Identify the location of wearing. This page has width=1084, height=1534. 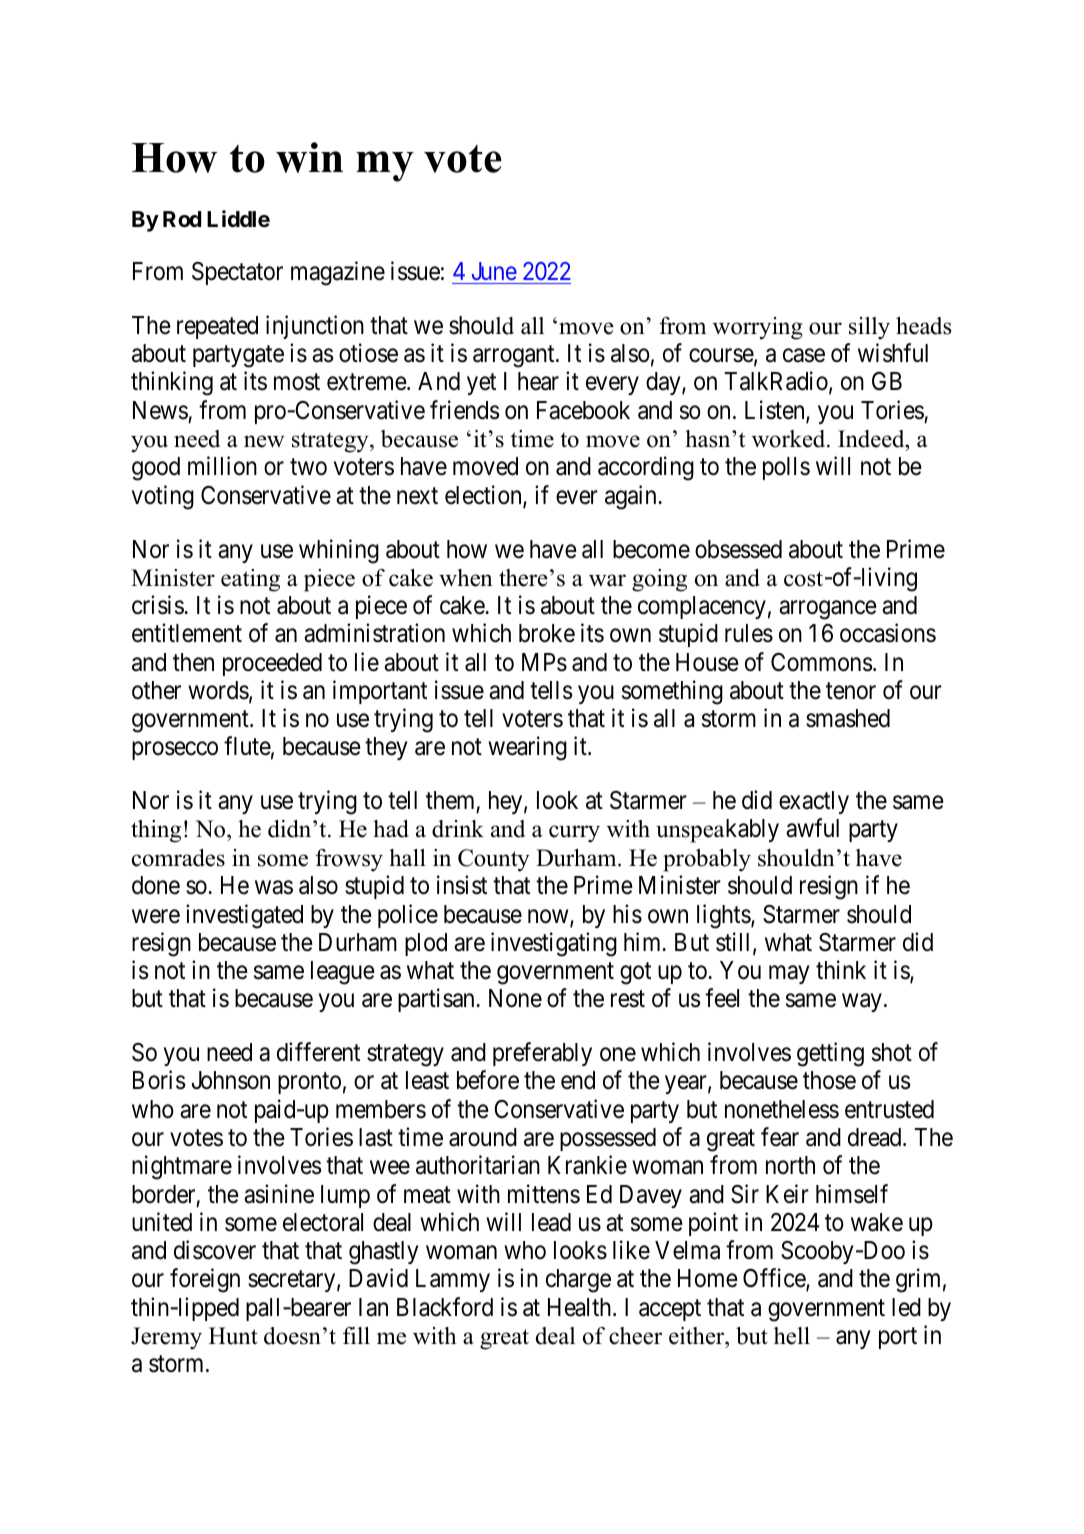
(527, 749).
